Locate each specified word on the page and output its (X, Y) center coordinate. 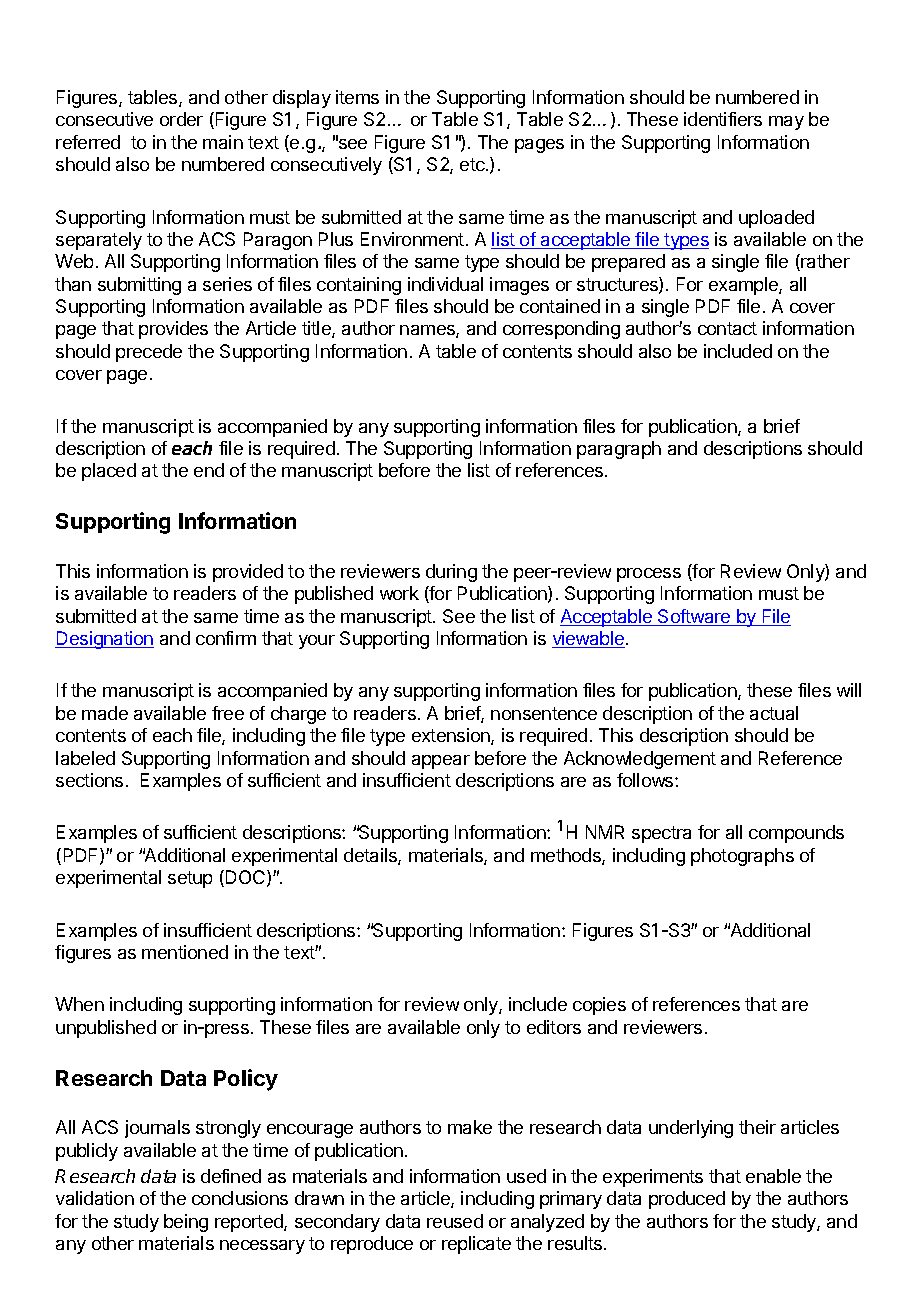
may (786, 123)
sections (89, 780)
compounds (796, 834)
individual (445, 284)
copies (599, 1006)
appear (441, 762)
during (451, 573)
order (181, 119)
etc (473, 164)
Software (694, 617)
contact (727, 328)
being (186, 1223)
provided (248, 573)
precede (149, 353)
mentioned (185, 952)
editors (554, 1027)
